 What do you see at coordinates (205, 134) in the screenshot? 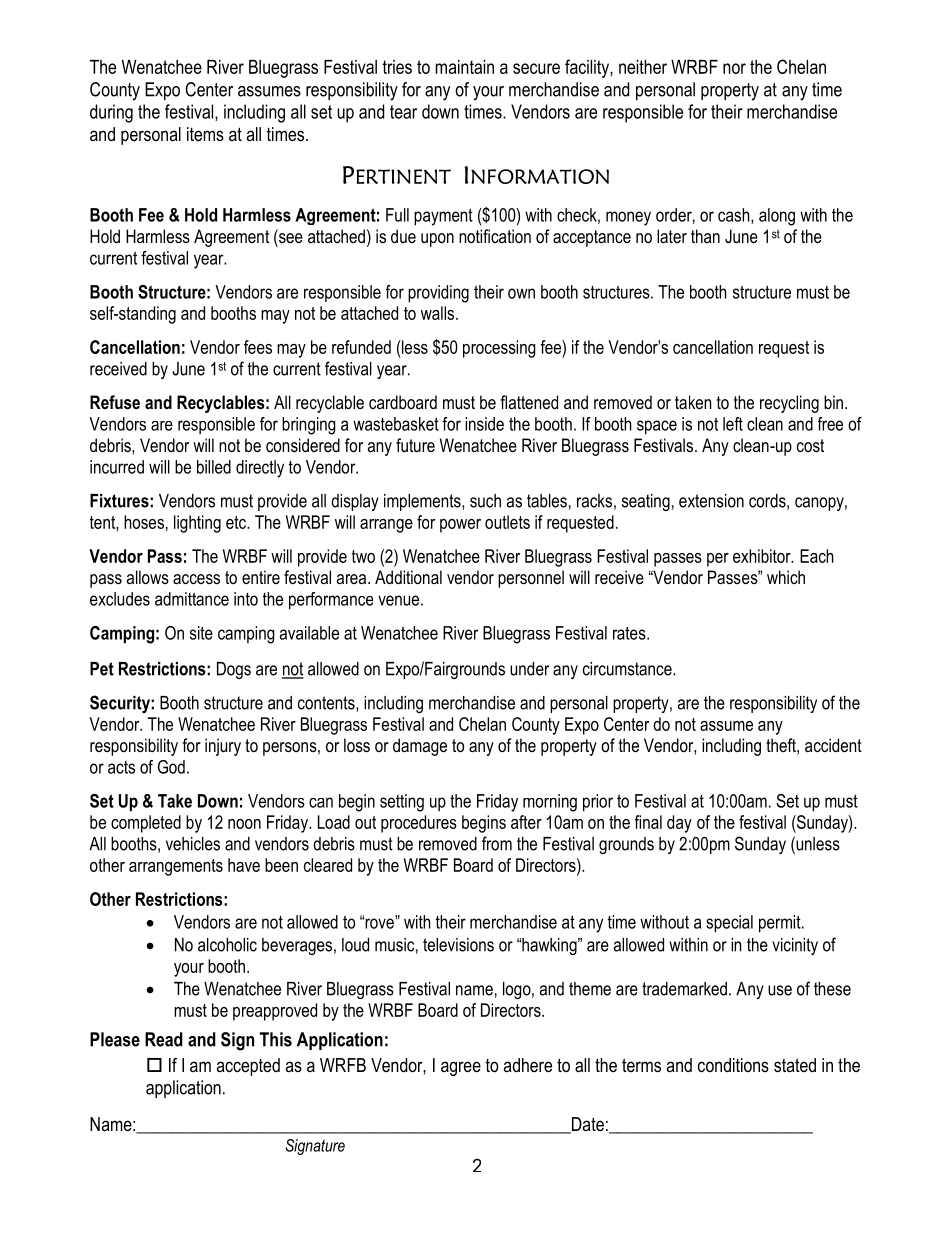
I see `items` at bounding box center [205, 134].
